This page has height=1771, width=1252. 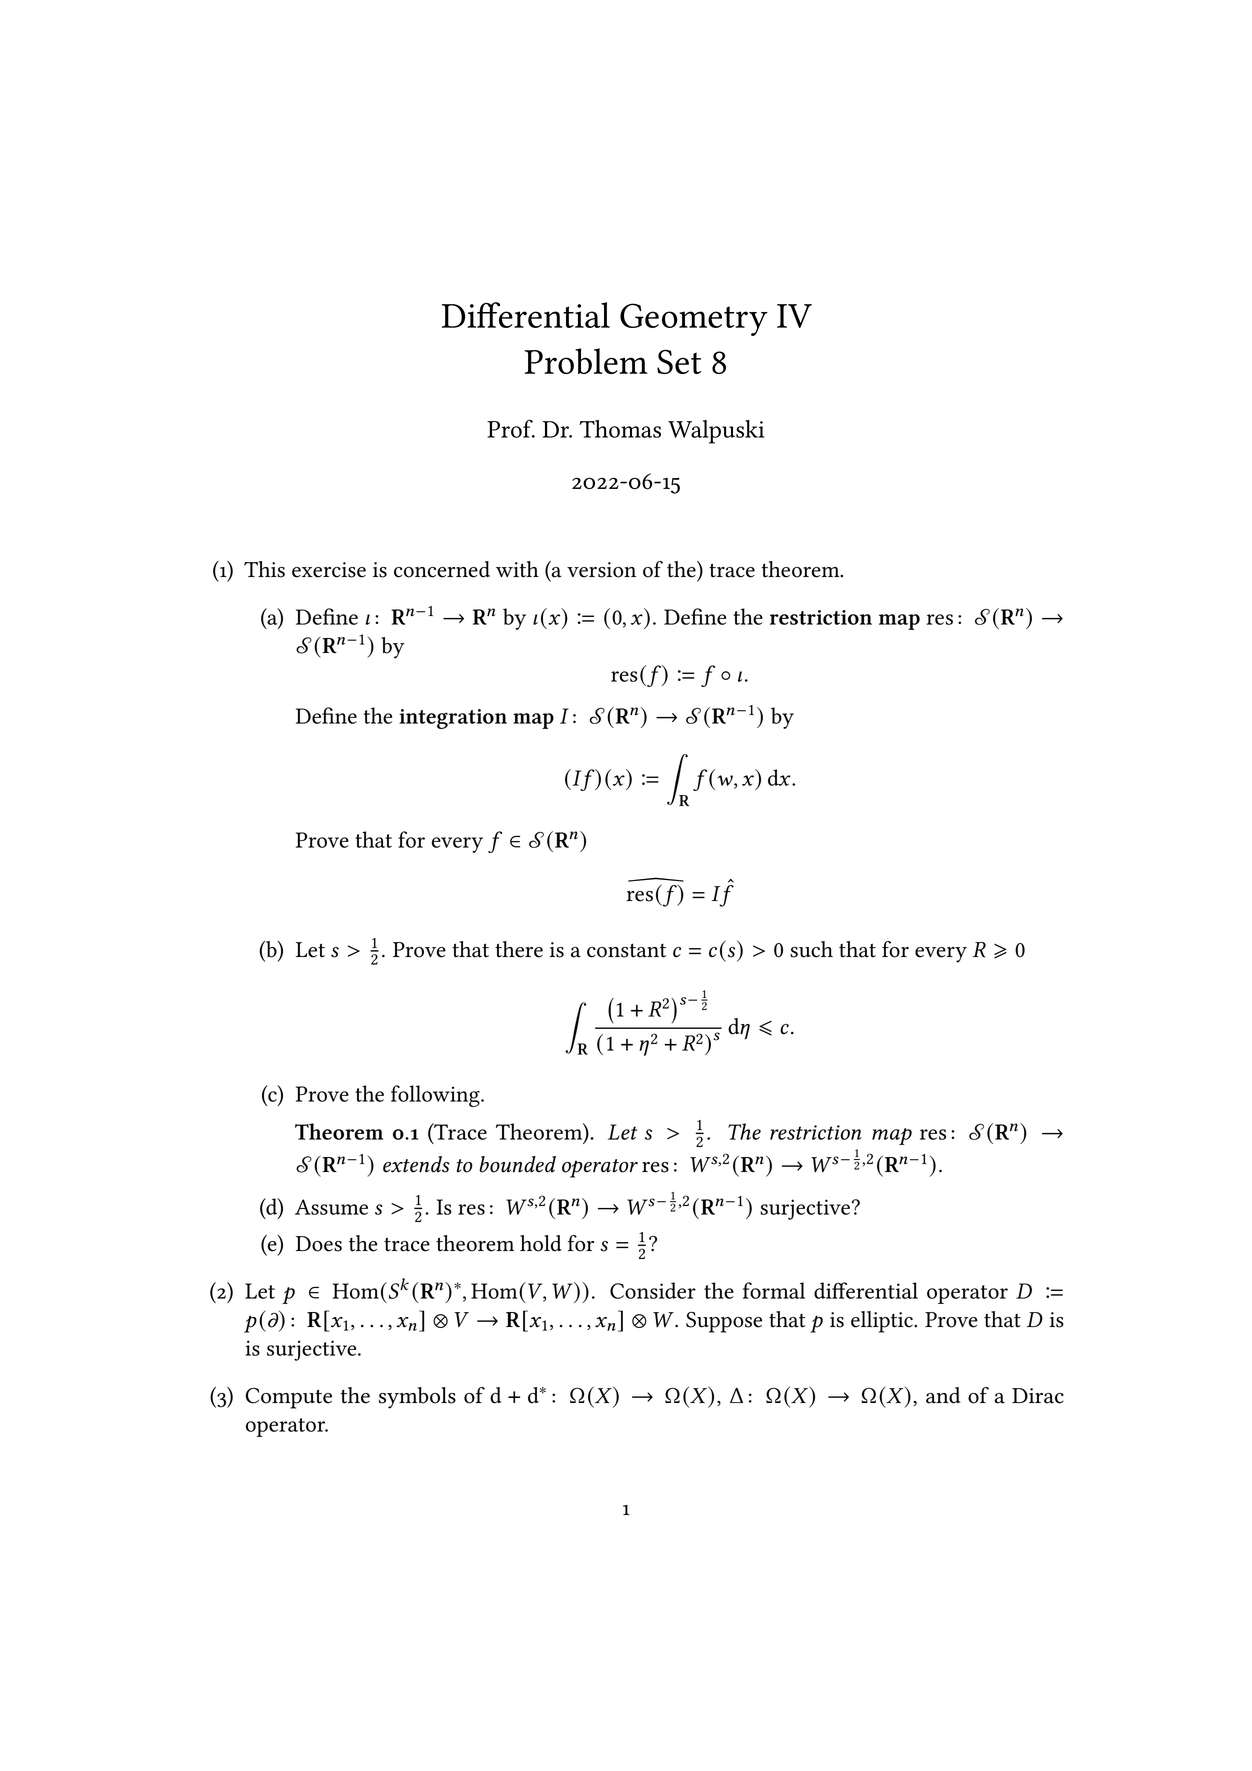 I want to click on Suppose, so click(x=724, y=1322).
